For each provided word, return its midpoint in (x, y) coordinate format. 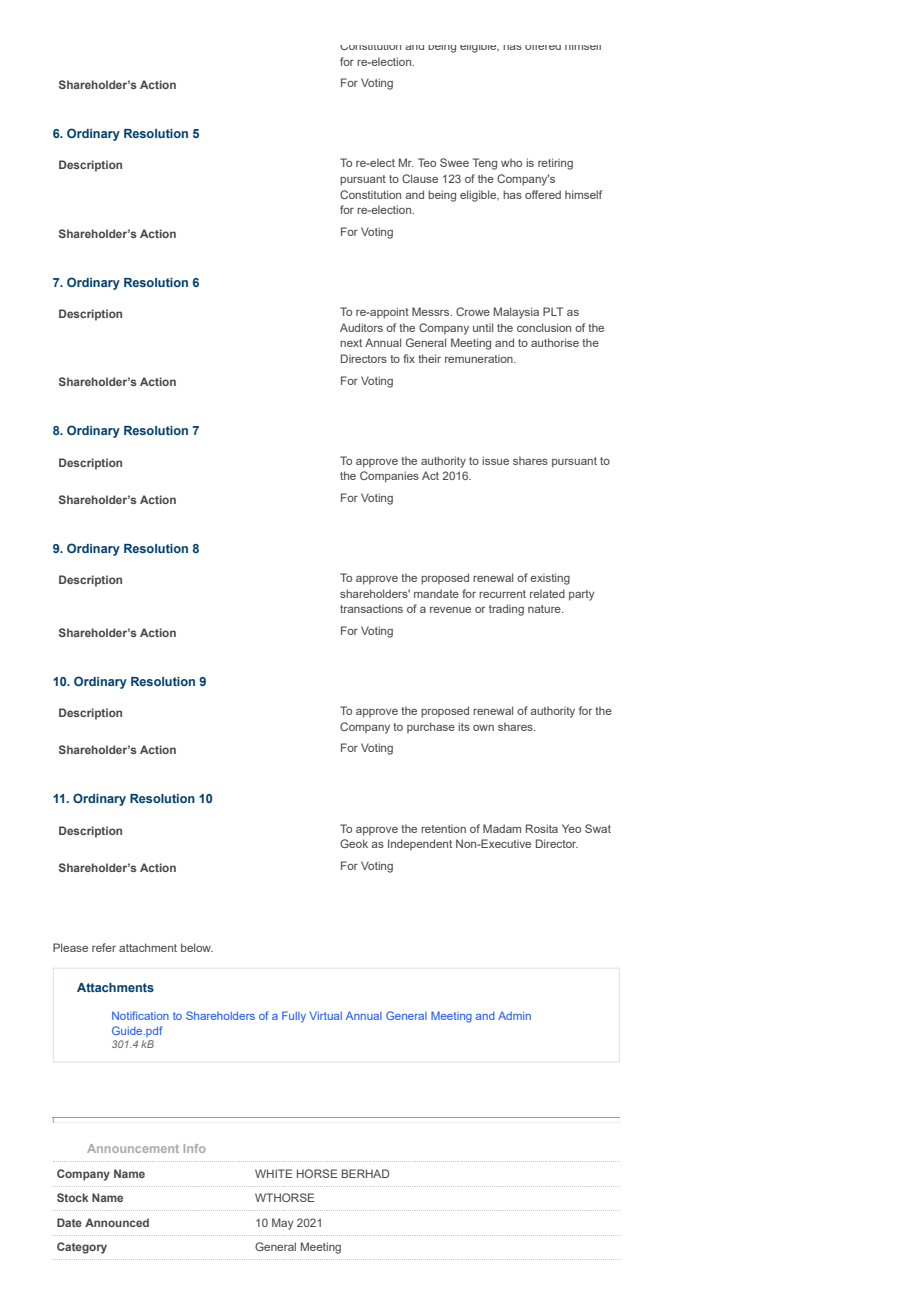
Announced (117, 1222)
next (351, 343)
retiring (555, 164)
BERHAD (365, 1173)
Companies (389, 477)
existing (550, 579)
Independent (420, 844)
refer (104, 947)
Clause (420, 178)
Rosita (542, 828)
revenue (450, 610)
